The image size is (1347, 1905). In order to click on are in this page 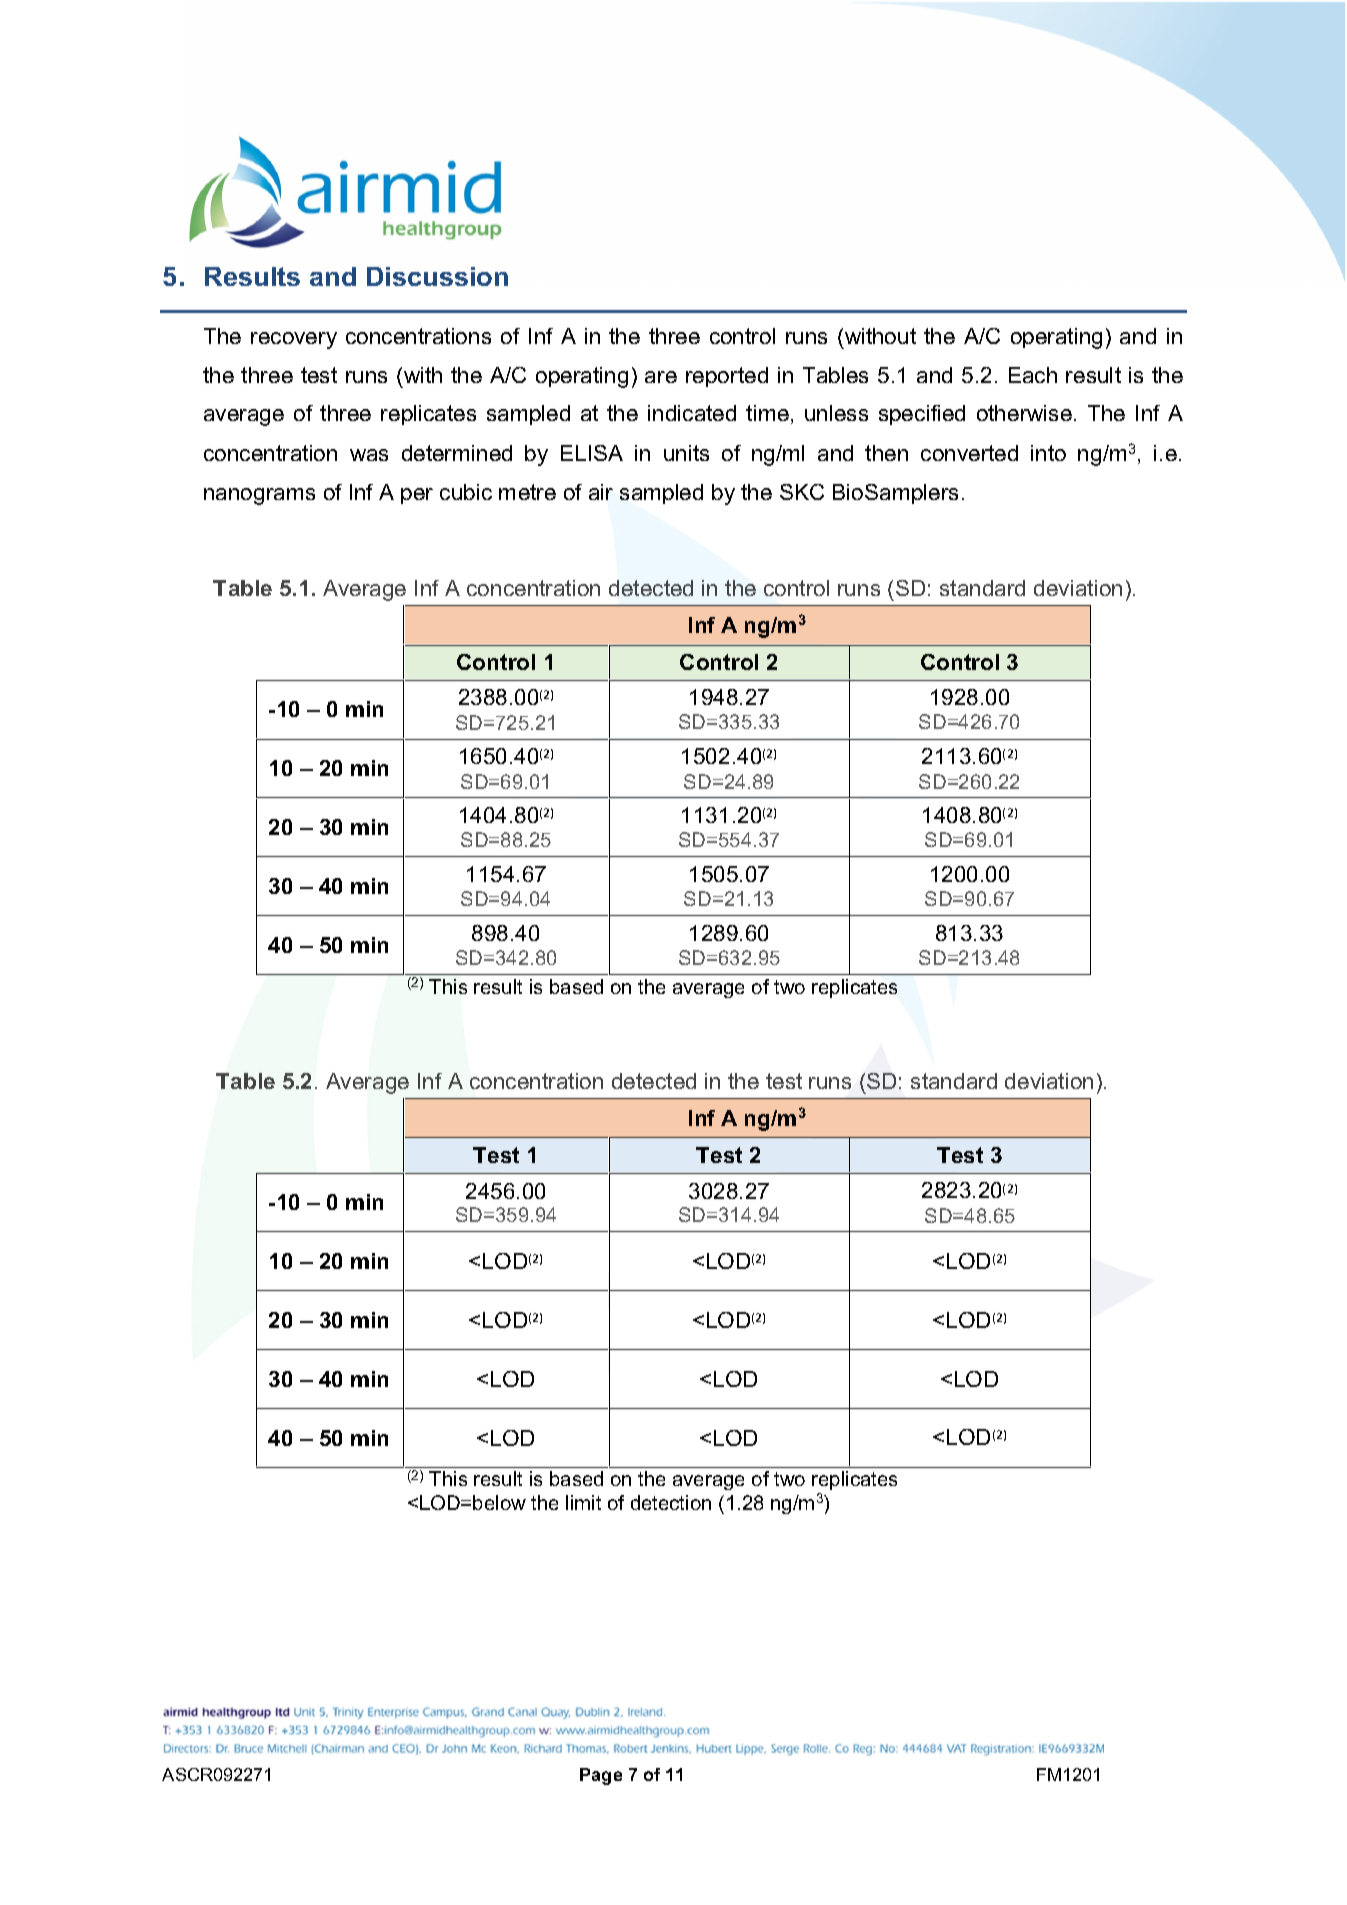, I will do `click(661, 377)`.
